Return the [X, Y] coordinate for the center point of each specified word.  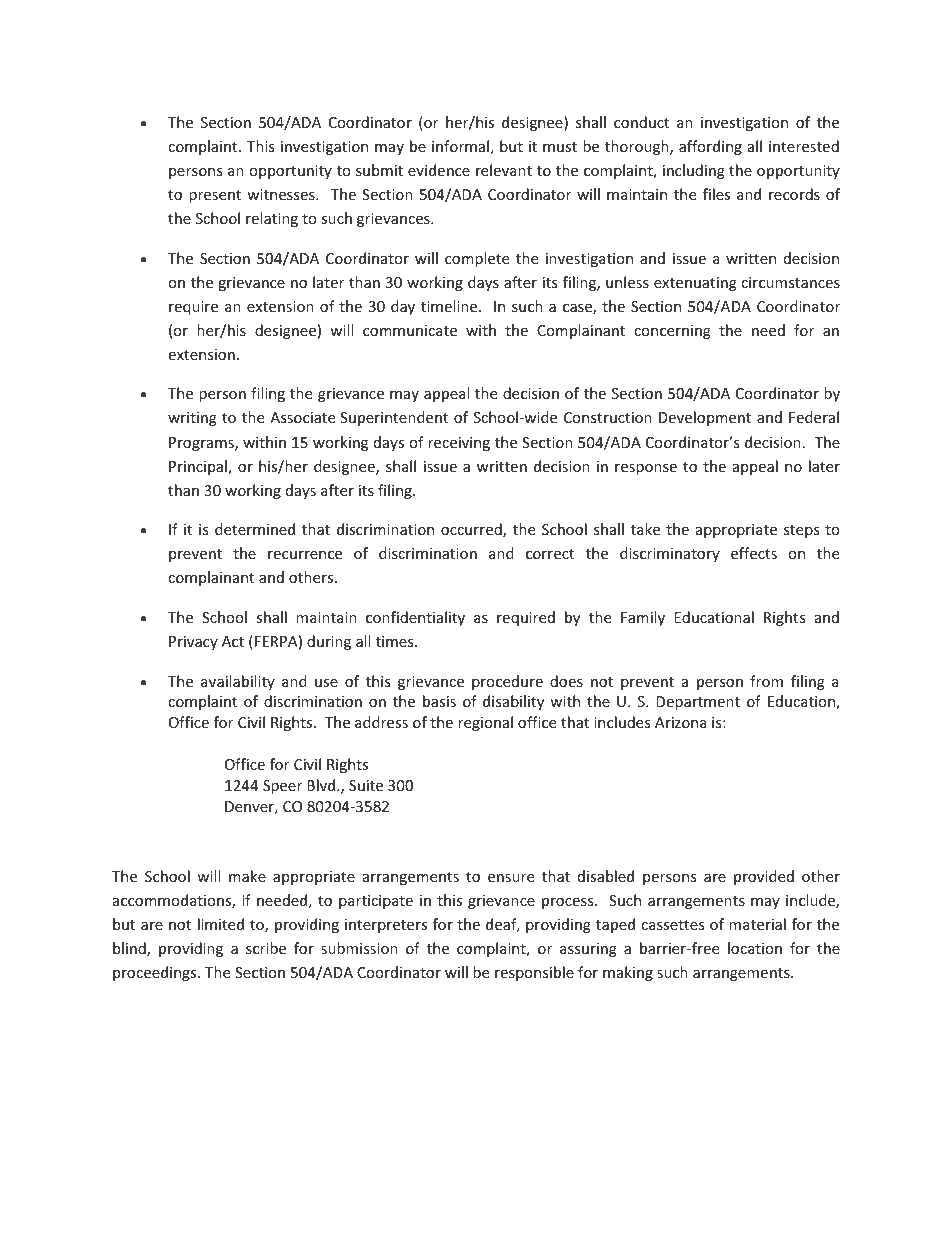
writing [192, 419]
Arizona [681, 722]
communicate [410, 330]
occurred [472, 530]
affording [710, 147]
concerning [672, 332]
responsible [534, 973]
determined [255, 529]
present [215, 196]
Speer [282, 787]
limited [221, 924]
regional [485, 723]
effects [754, 553]
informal [460, 146]
